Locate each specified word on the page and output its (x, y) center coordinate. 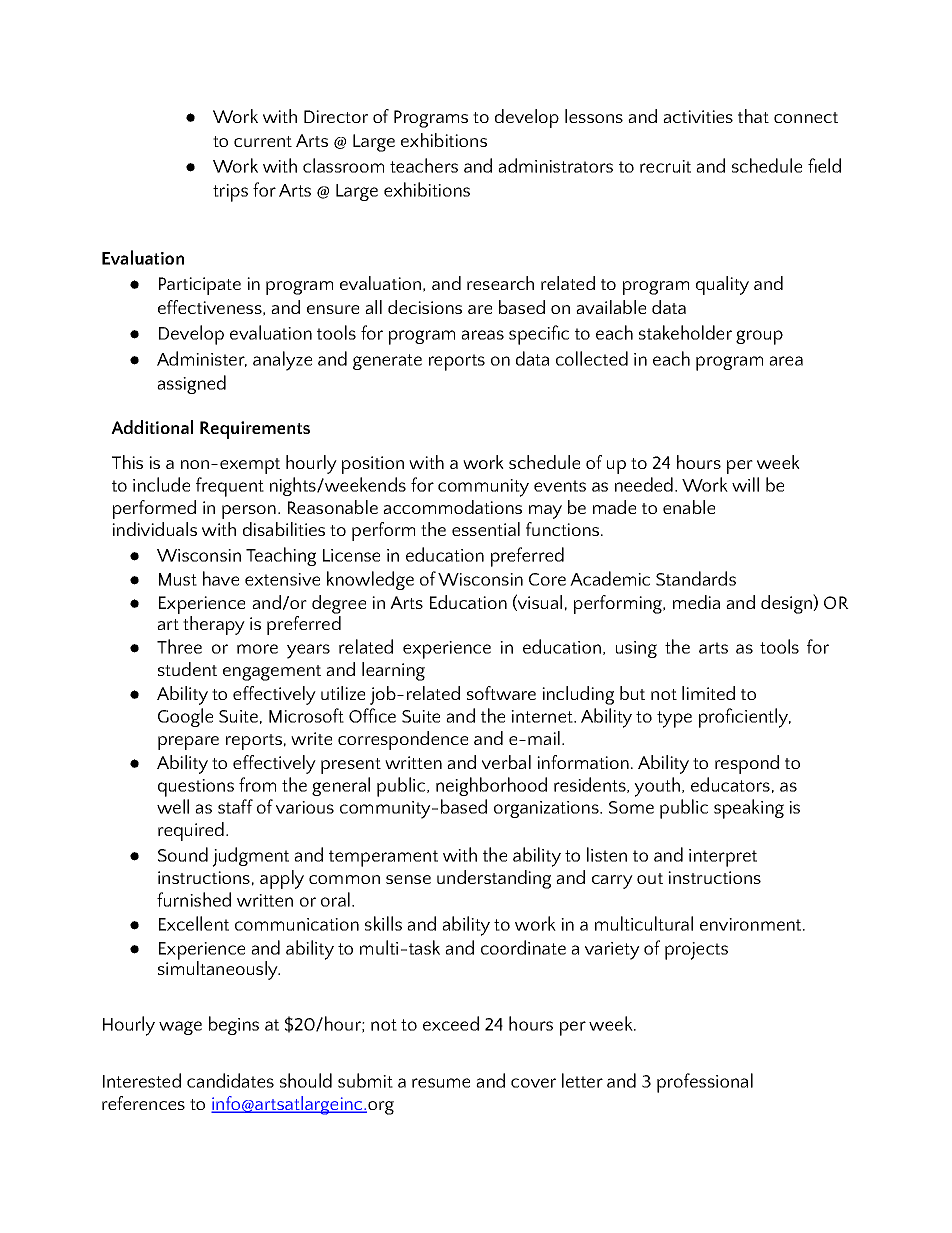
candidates (230, 1080)
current (263, 141)
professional (705, 1083)
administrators (555, 165)
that (753, 116)
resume (441, 1083)
